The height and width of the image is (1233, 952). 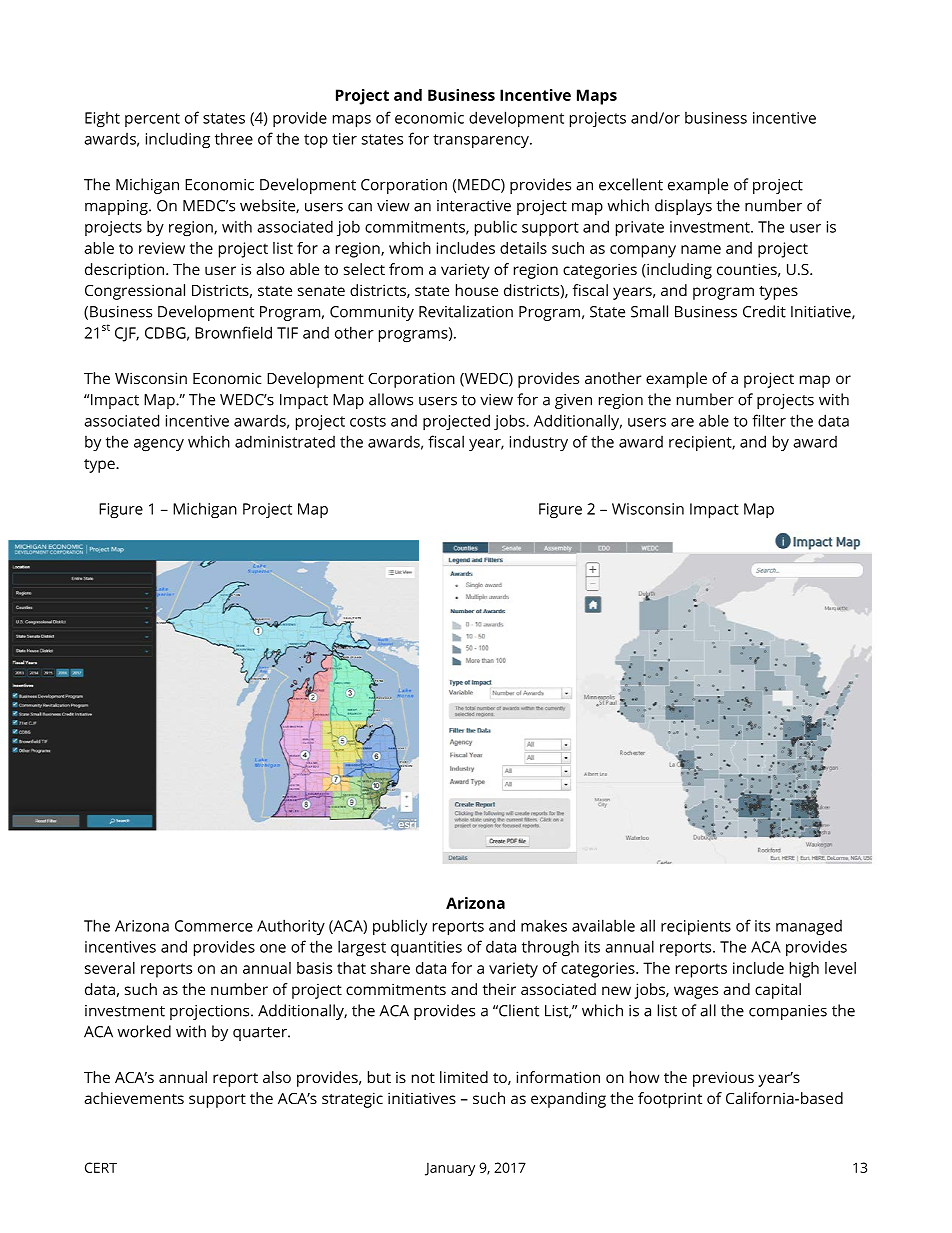 What do you see at coordinates (769, 420) in the image?
I see `filter` at bounding box center [769, 420].
